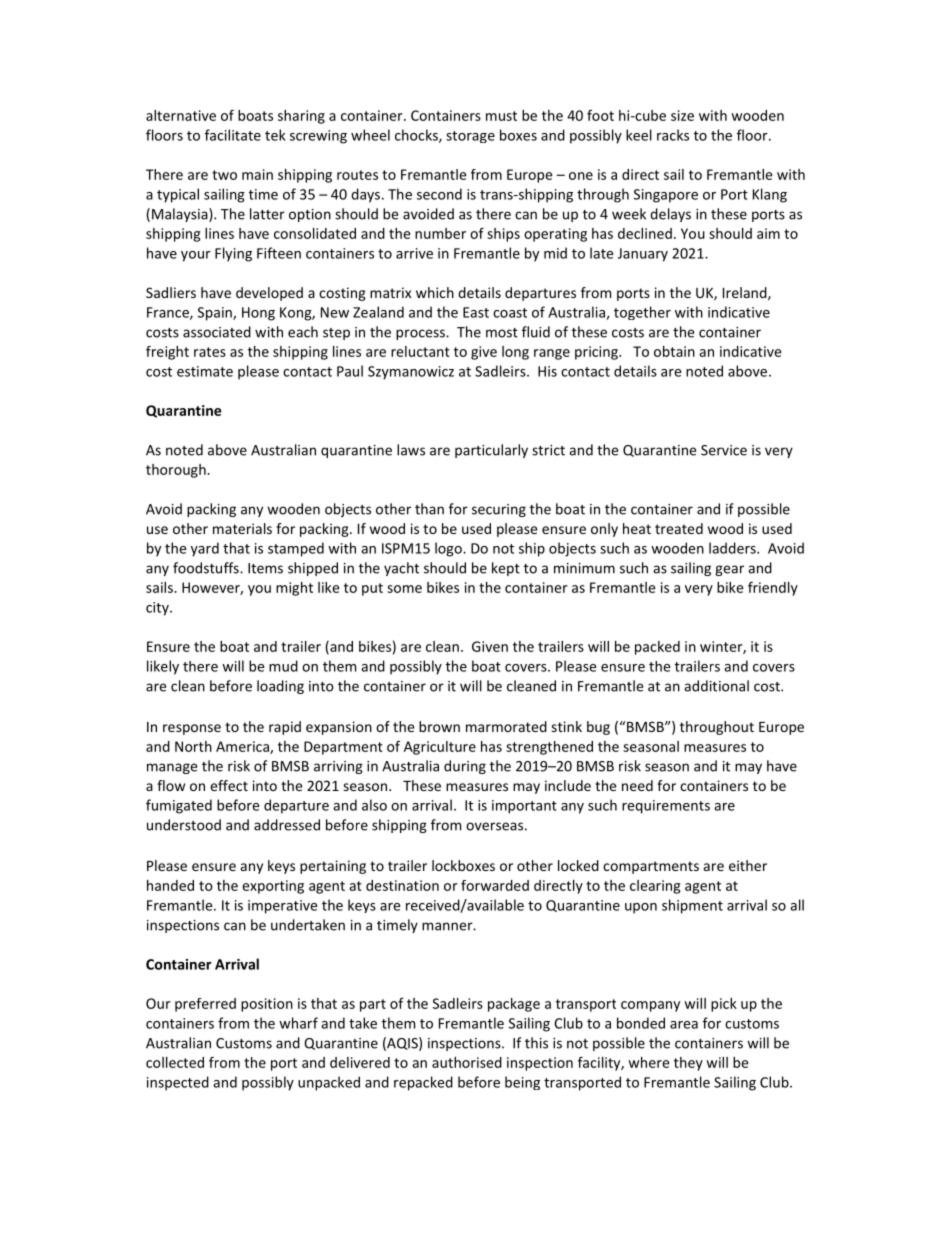  Describe the element at coordinates (470, 137) in the document. I see `storage` at that location.
